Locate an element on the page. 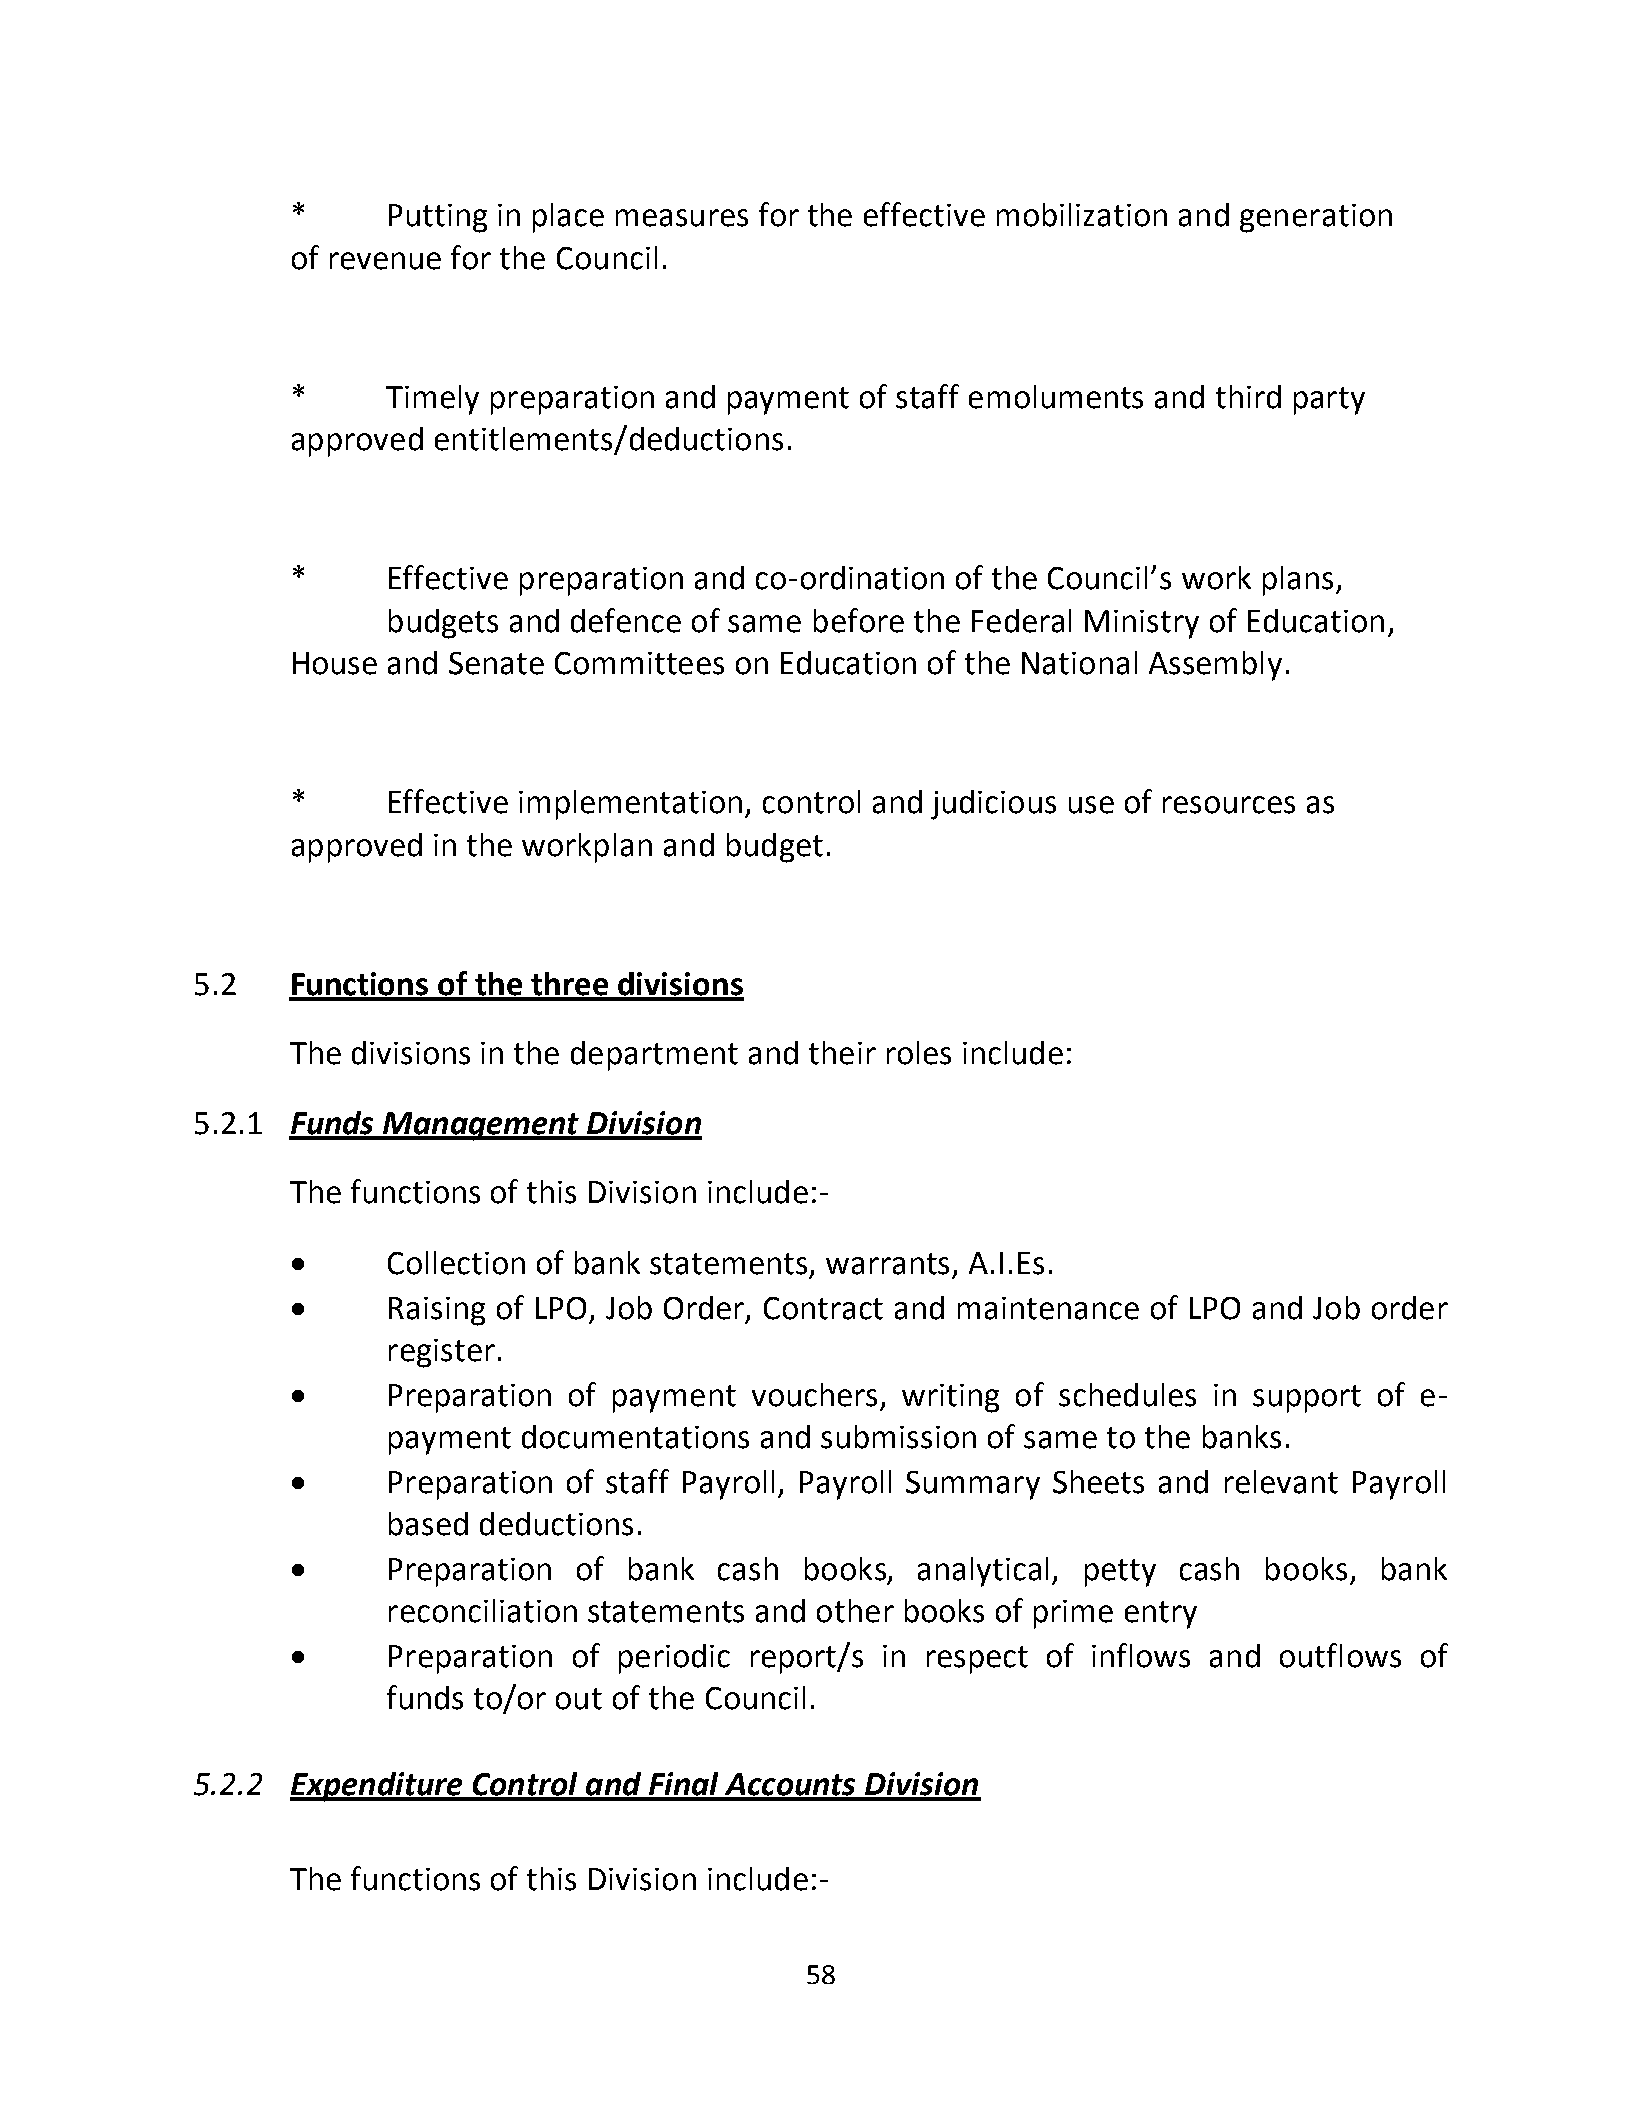 The height and width of the document is (2125, 1642). their is located at coordinates (842, 1053).
